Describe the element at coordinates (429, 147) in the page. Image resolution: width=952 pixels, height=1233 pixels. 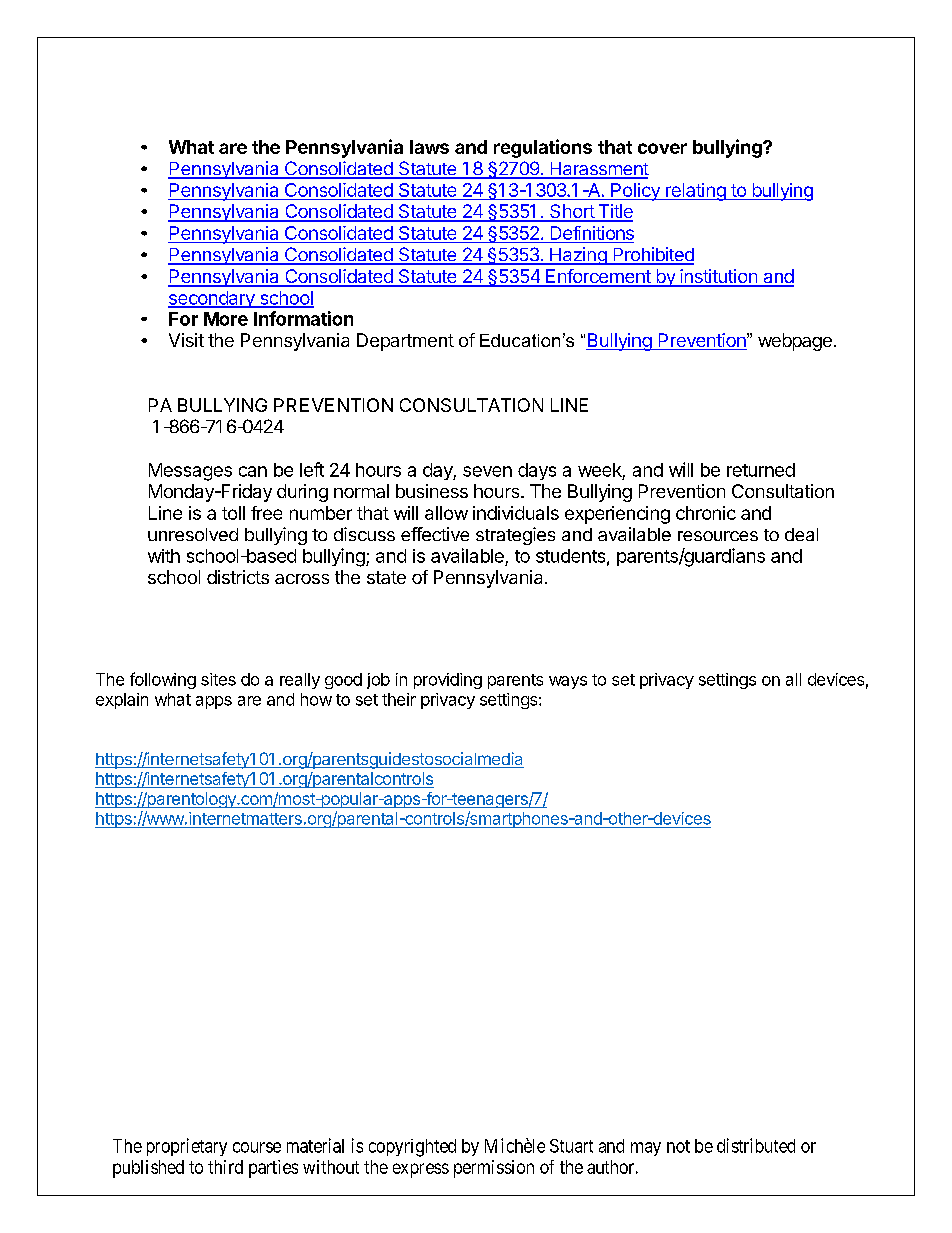
I see `laws` at that location.
